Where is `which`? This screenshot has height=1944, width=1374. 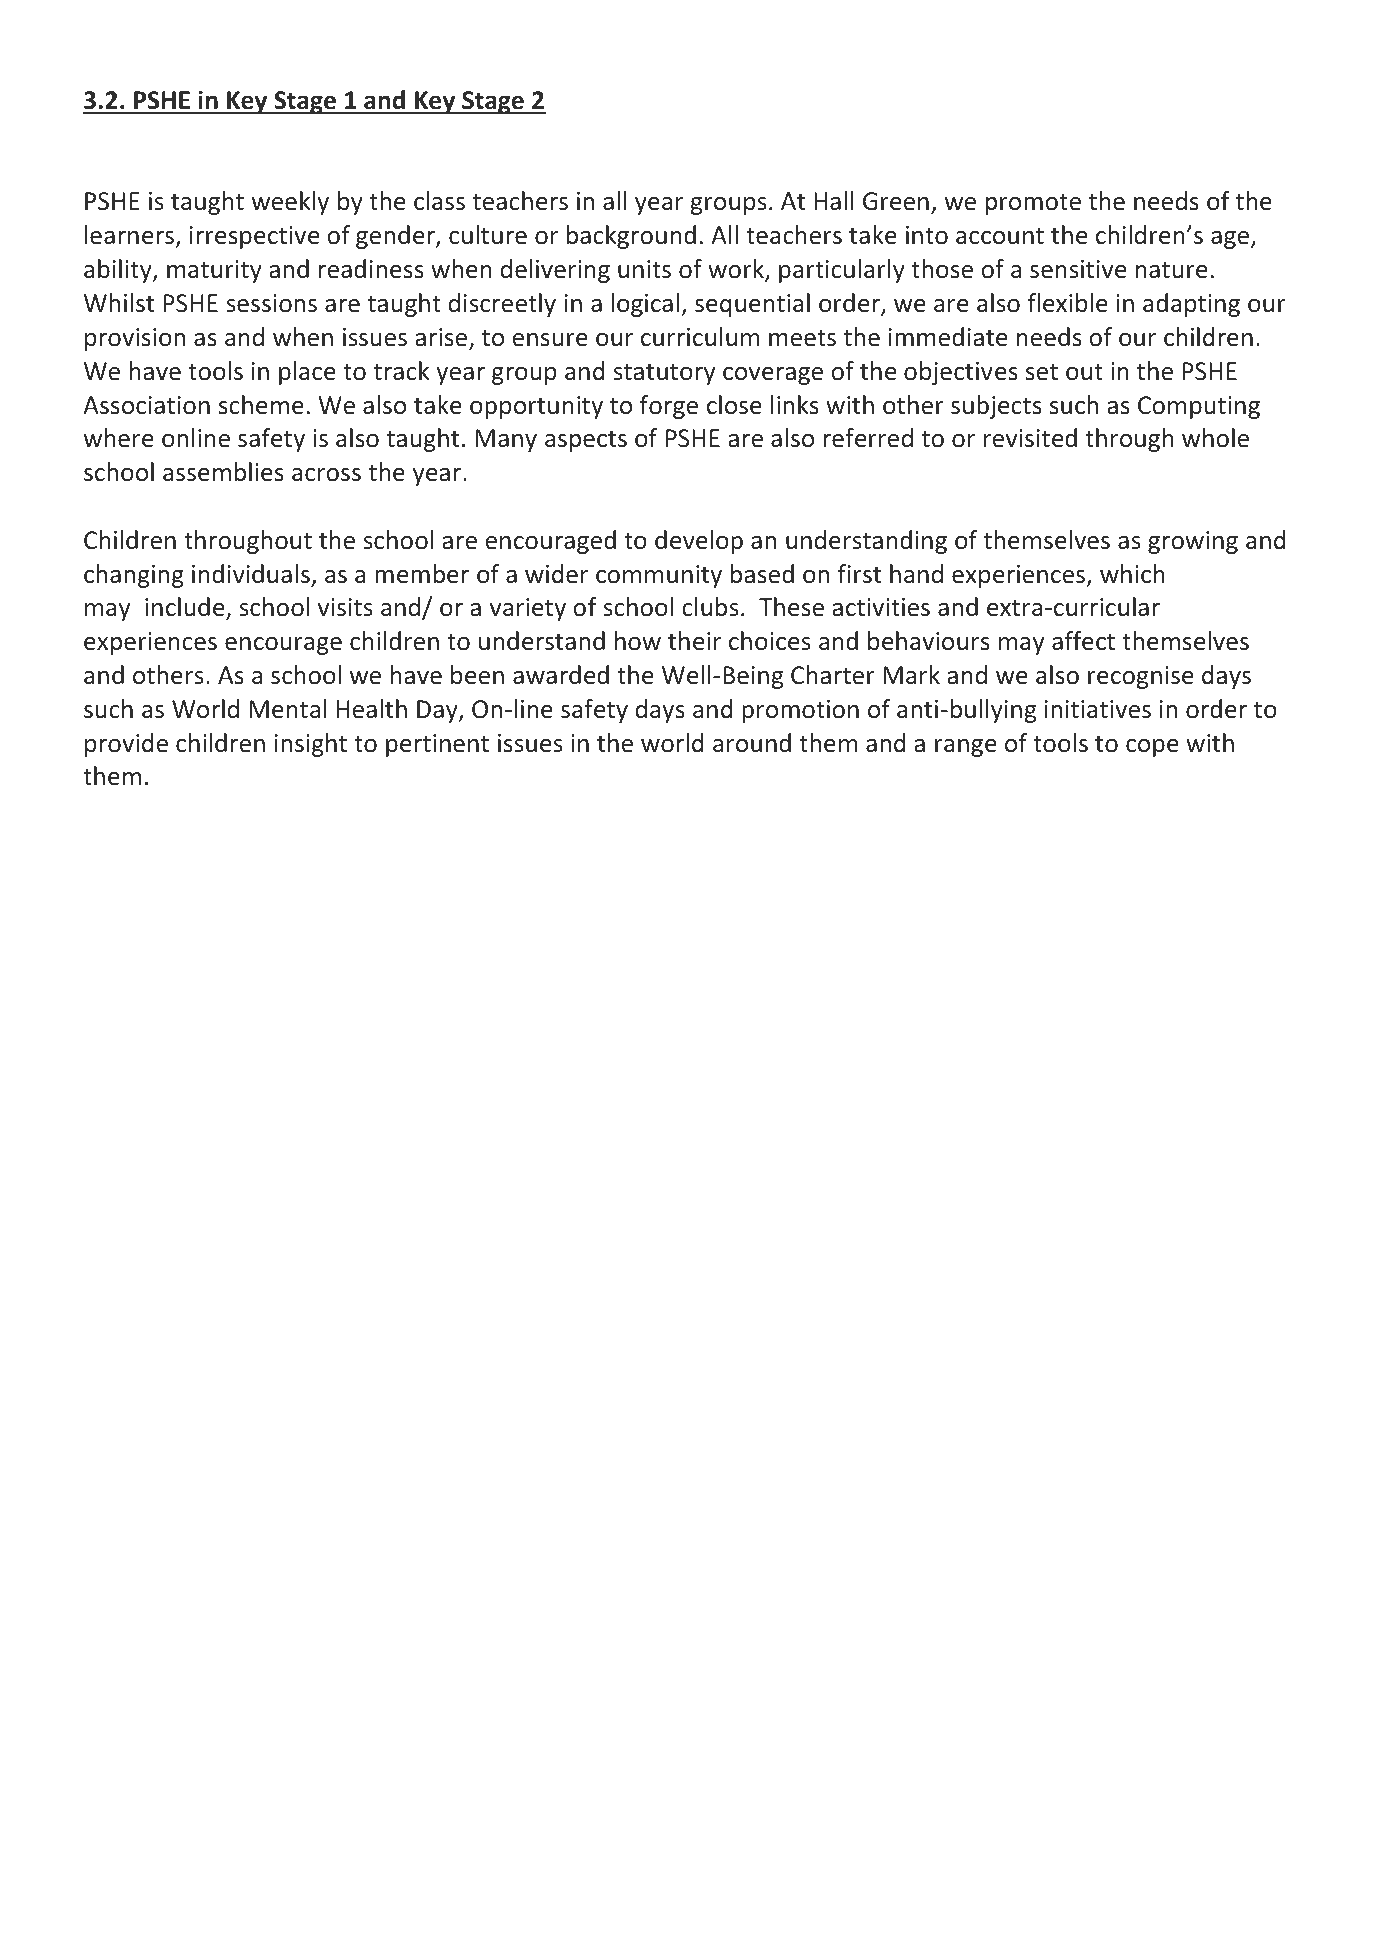 which is located at coordinates (1132, 574).
